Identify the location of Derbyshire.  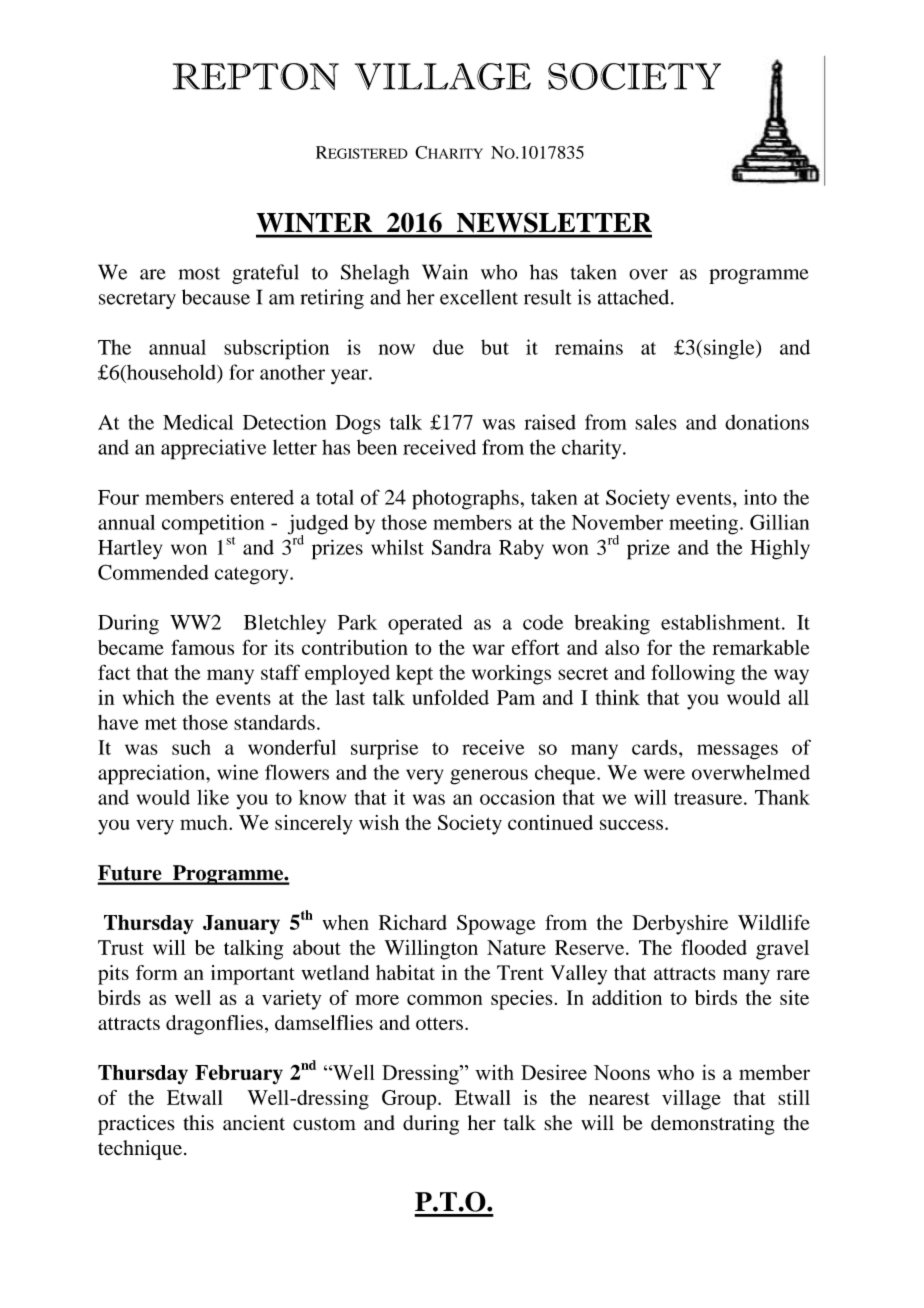
(680, 925).
